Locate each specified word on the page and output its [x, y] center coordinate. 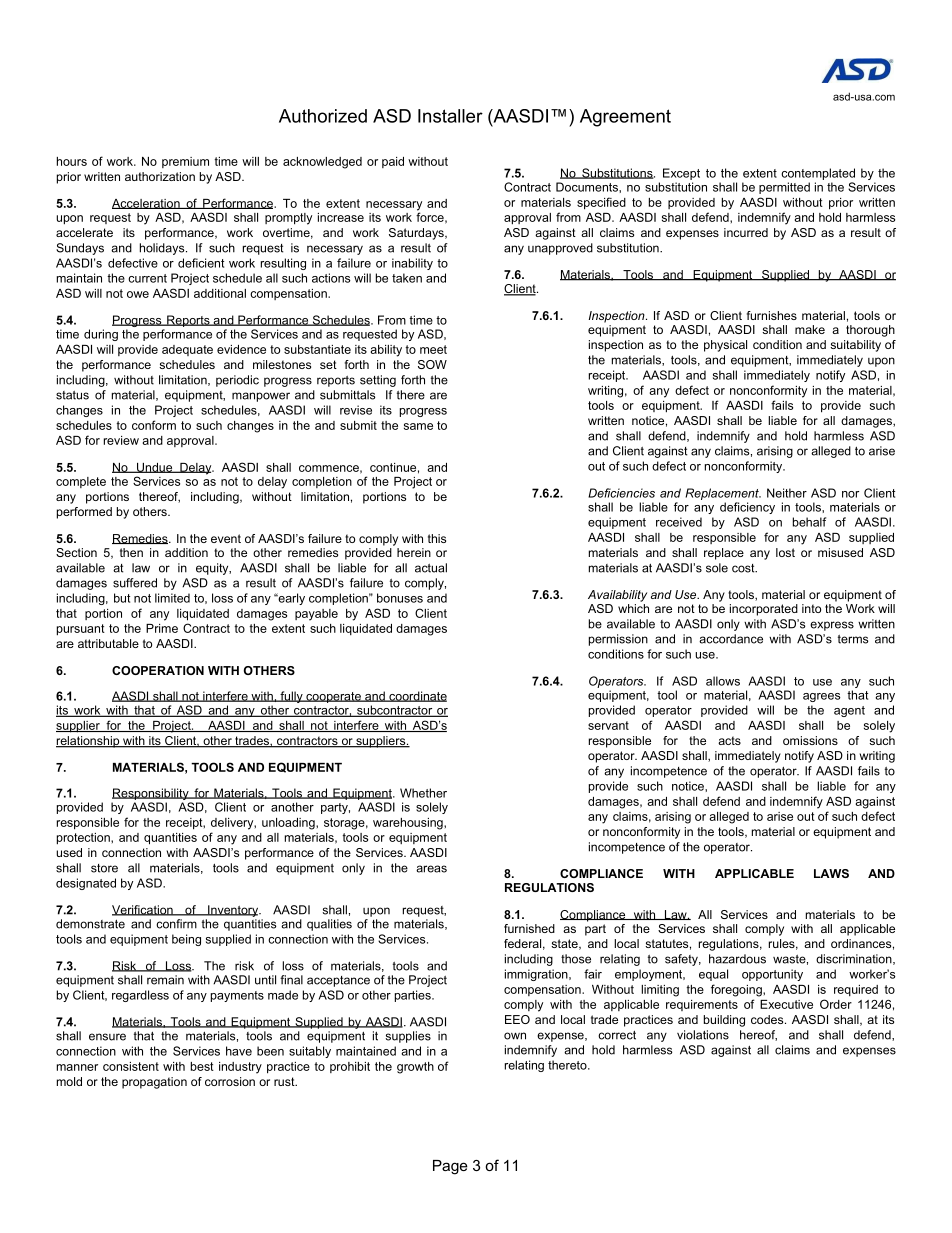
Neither [787, 493]
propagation [154, 1083]
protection [84, 839]
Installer [450, 116]
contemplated [818, 174]
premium [185, 162]
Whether [423, 793]
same [418, 426]
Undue [155, 468]
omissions [810, 740]
